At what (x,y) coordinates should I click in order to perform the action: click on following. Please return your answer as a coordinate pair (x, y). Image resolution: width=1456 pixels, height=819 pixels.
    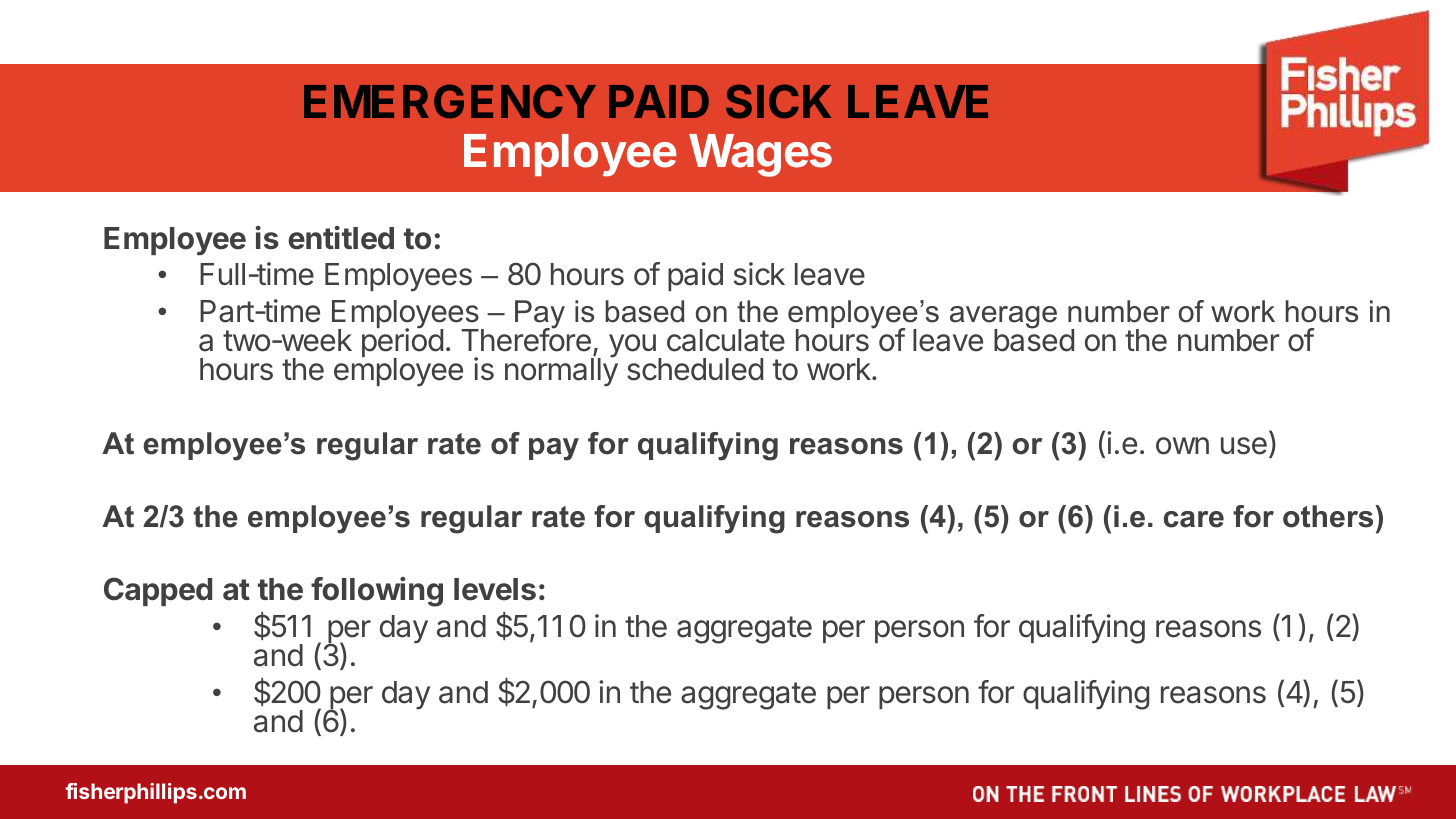
    Looking at the image, I should click on (377, 592).
